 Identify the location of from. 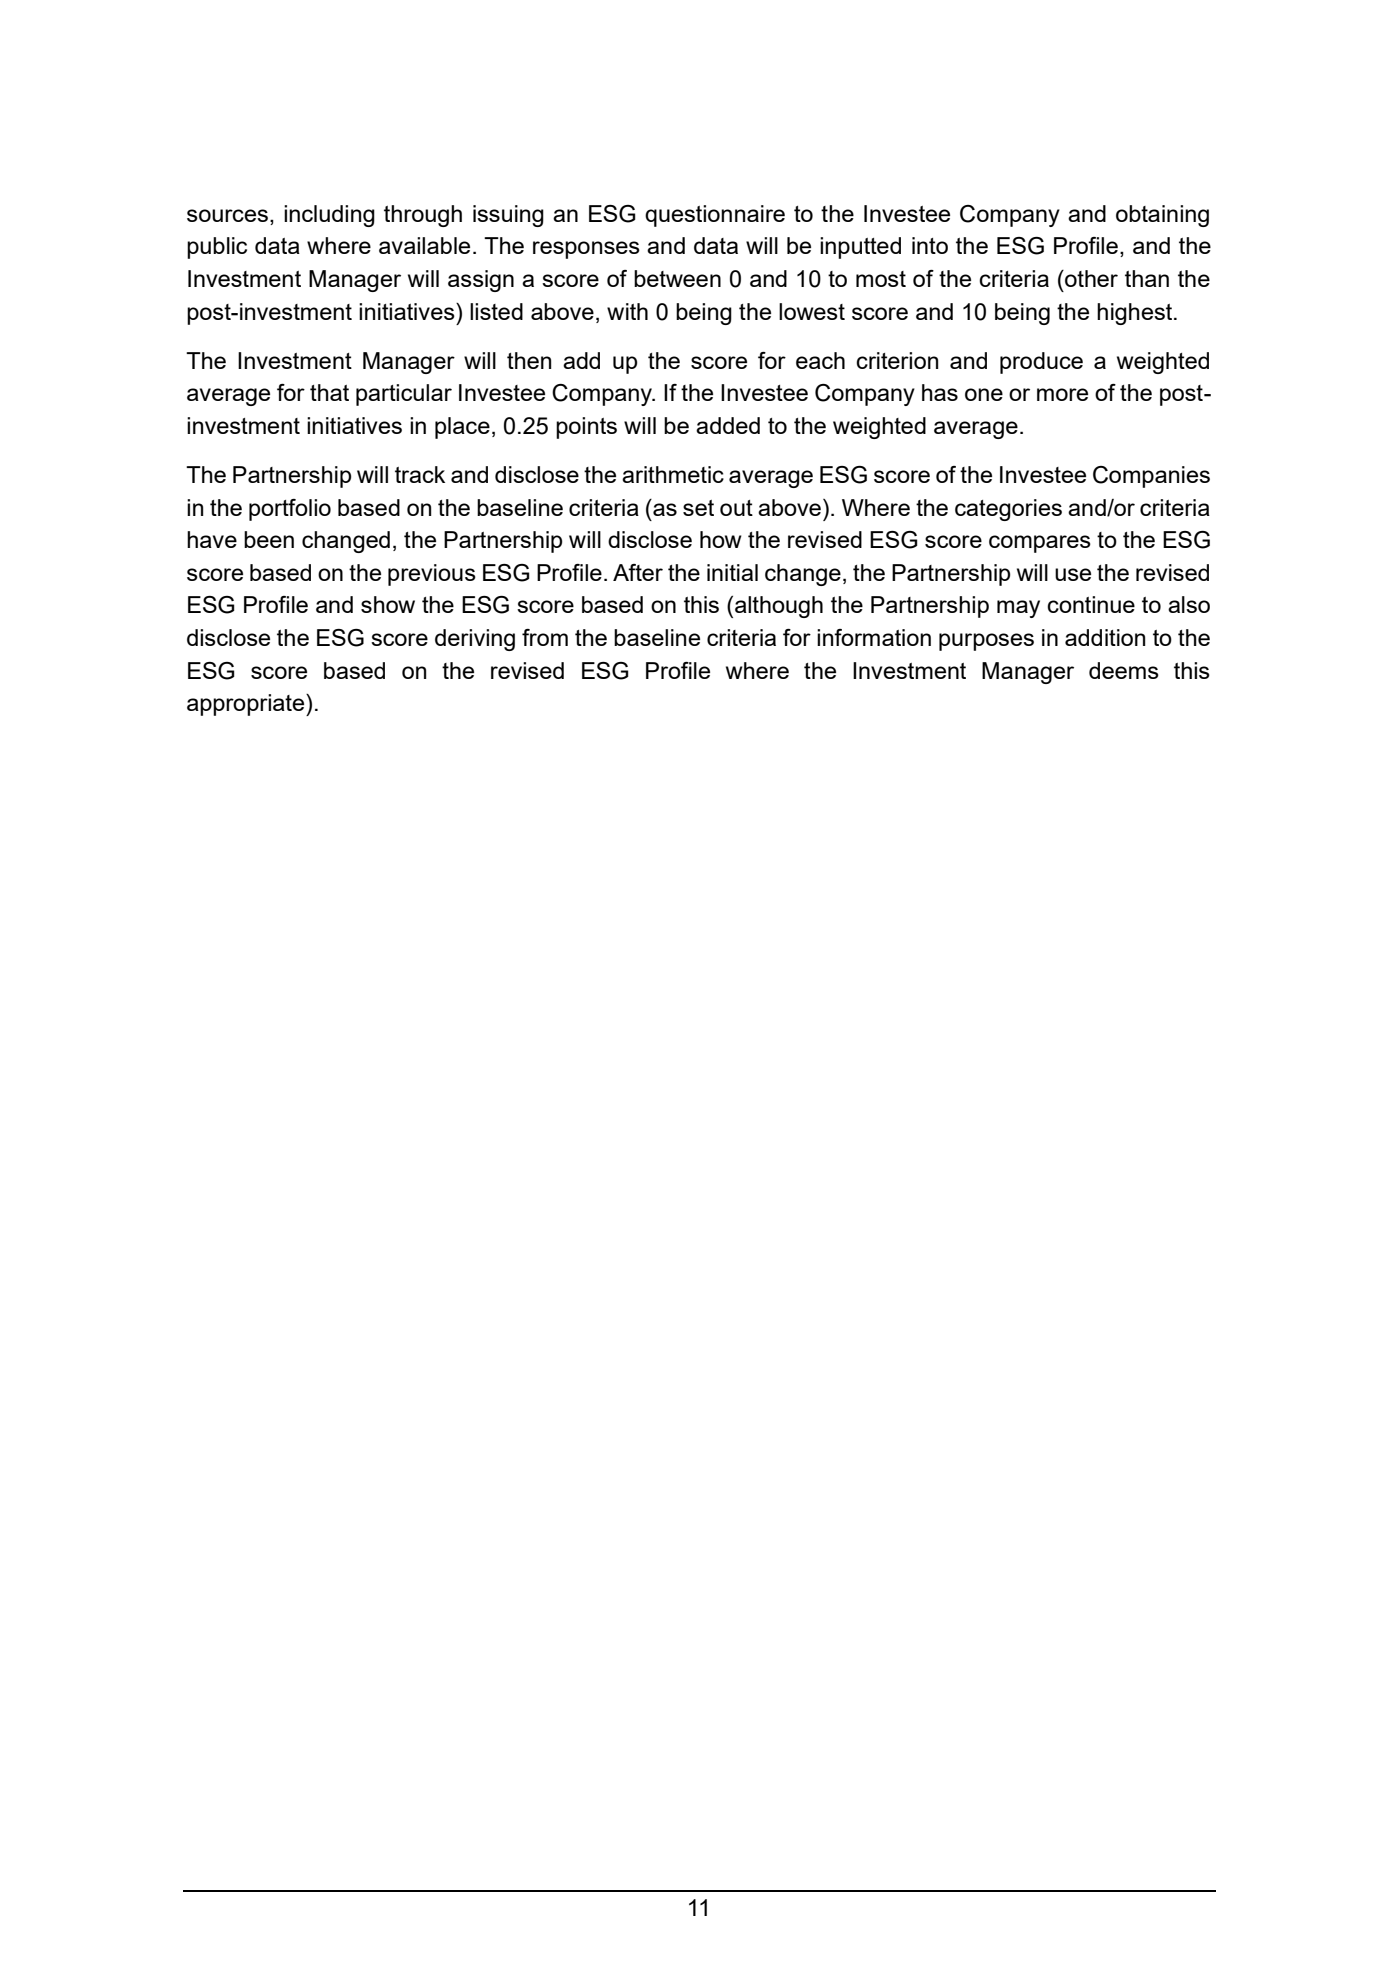
(545, 637).
